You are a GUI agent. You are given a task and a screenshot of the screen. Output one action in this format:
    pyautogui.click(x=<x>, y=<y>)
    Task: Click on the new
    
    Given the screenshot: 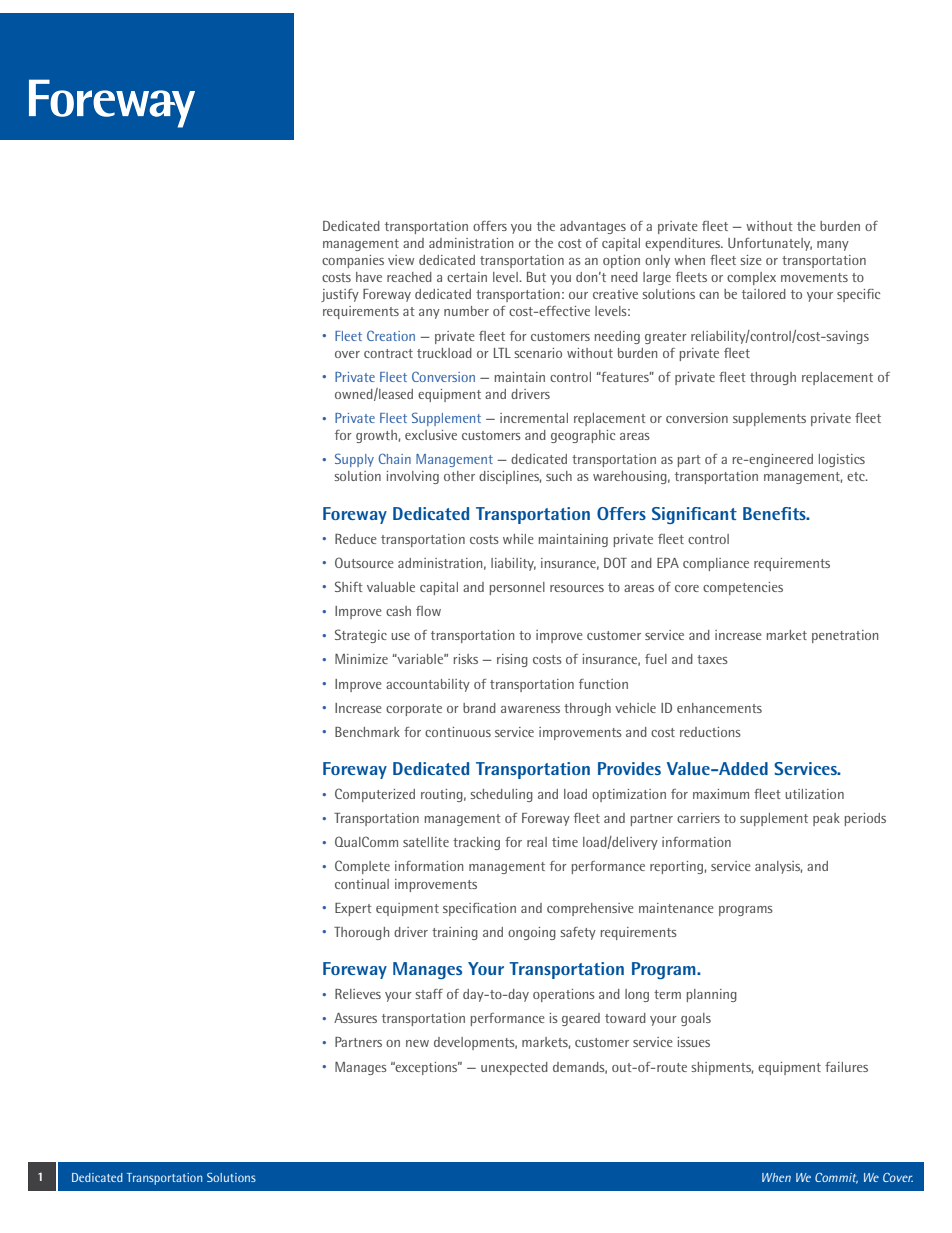 What is the action you would take?
    pyautogui.click(x=417, y=1043)
